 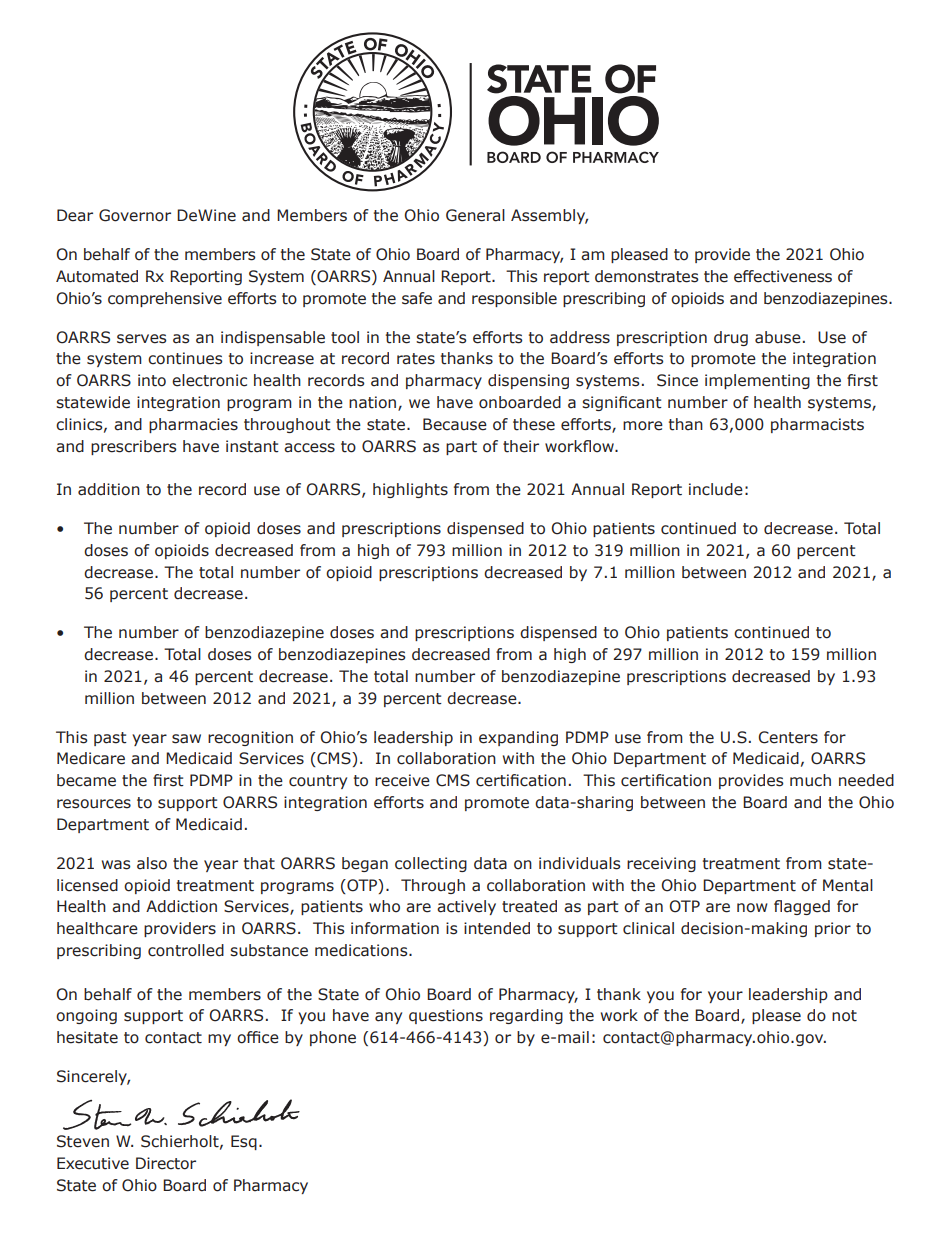 What do you see at coordinates (521, 446) in the image?
I see `their` at bounding box center [521, 446].
